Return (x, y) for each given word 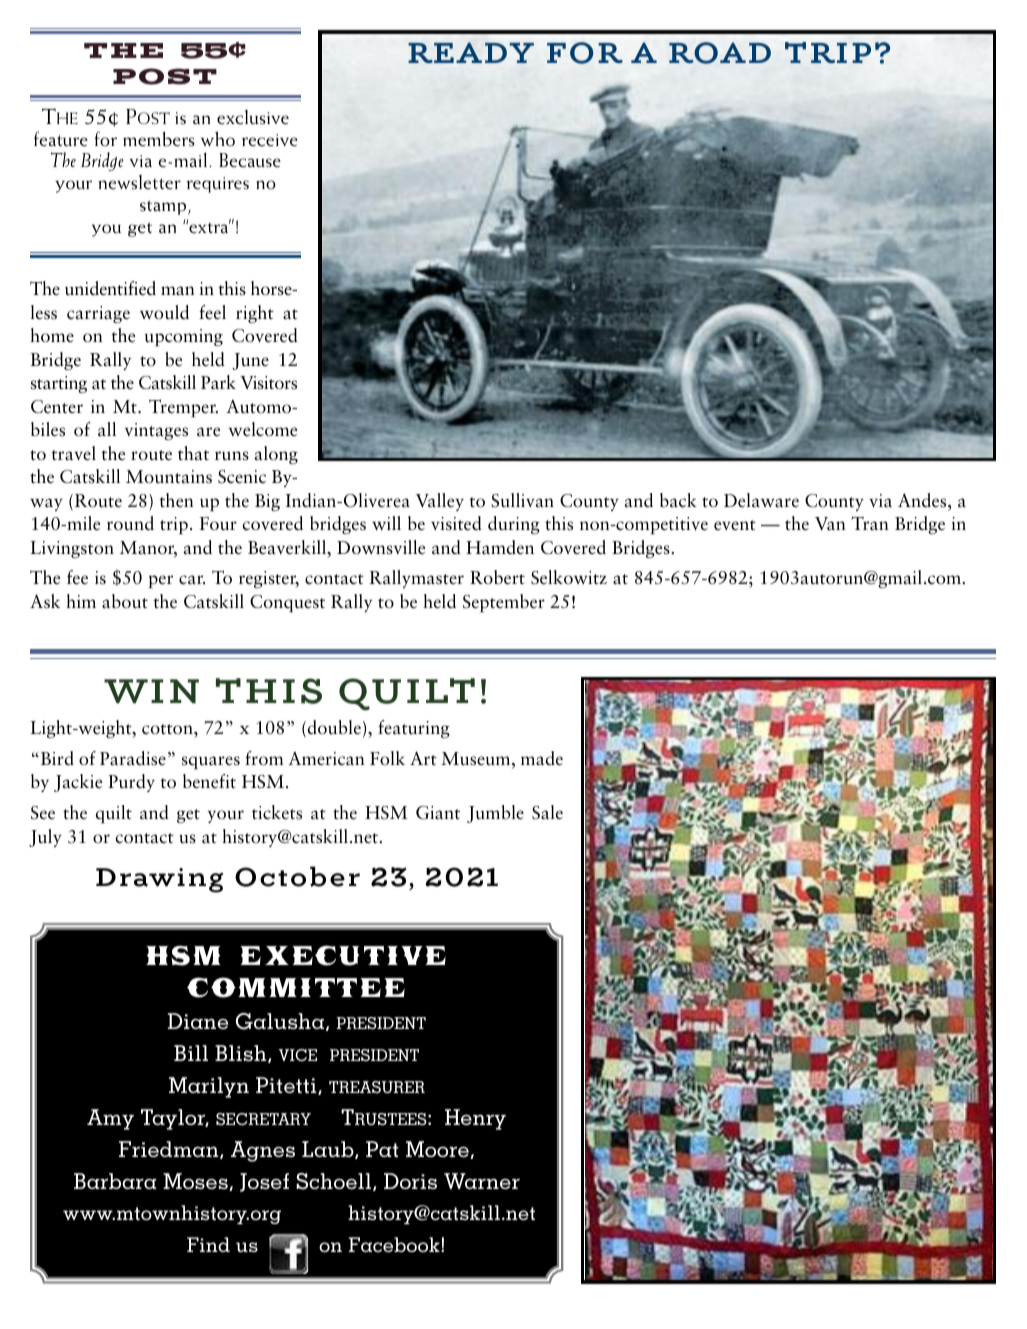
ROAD (720, 53)
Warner (482, 1181)
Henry (475, 1119)
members (159, 139)
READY (471, 52)
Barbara (115, 1181)
